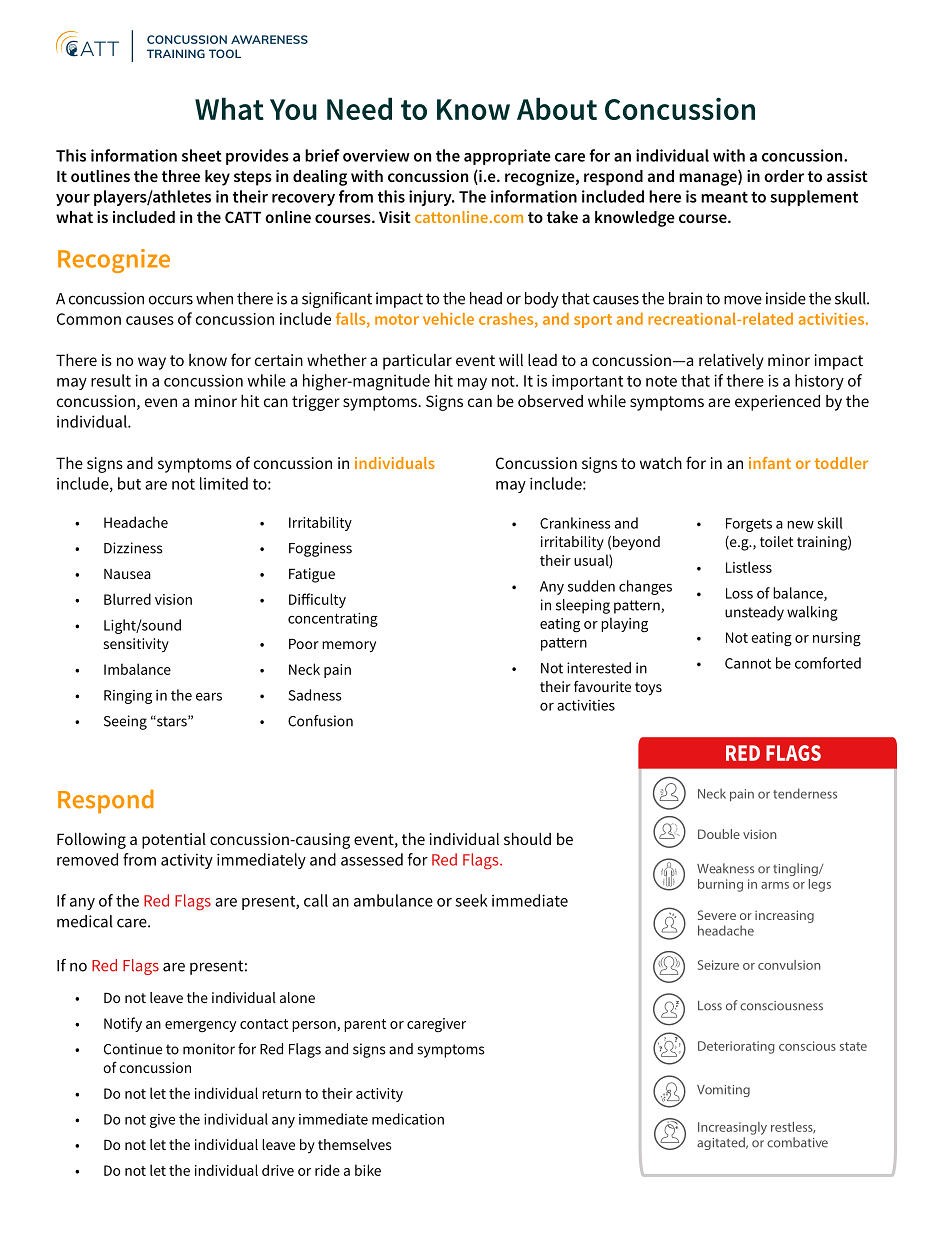  Describe the element at coordinates (777, 403) in the image. I see `experienced` at that location.
